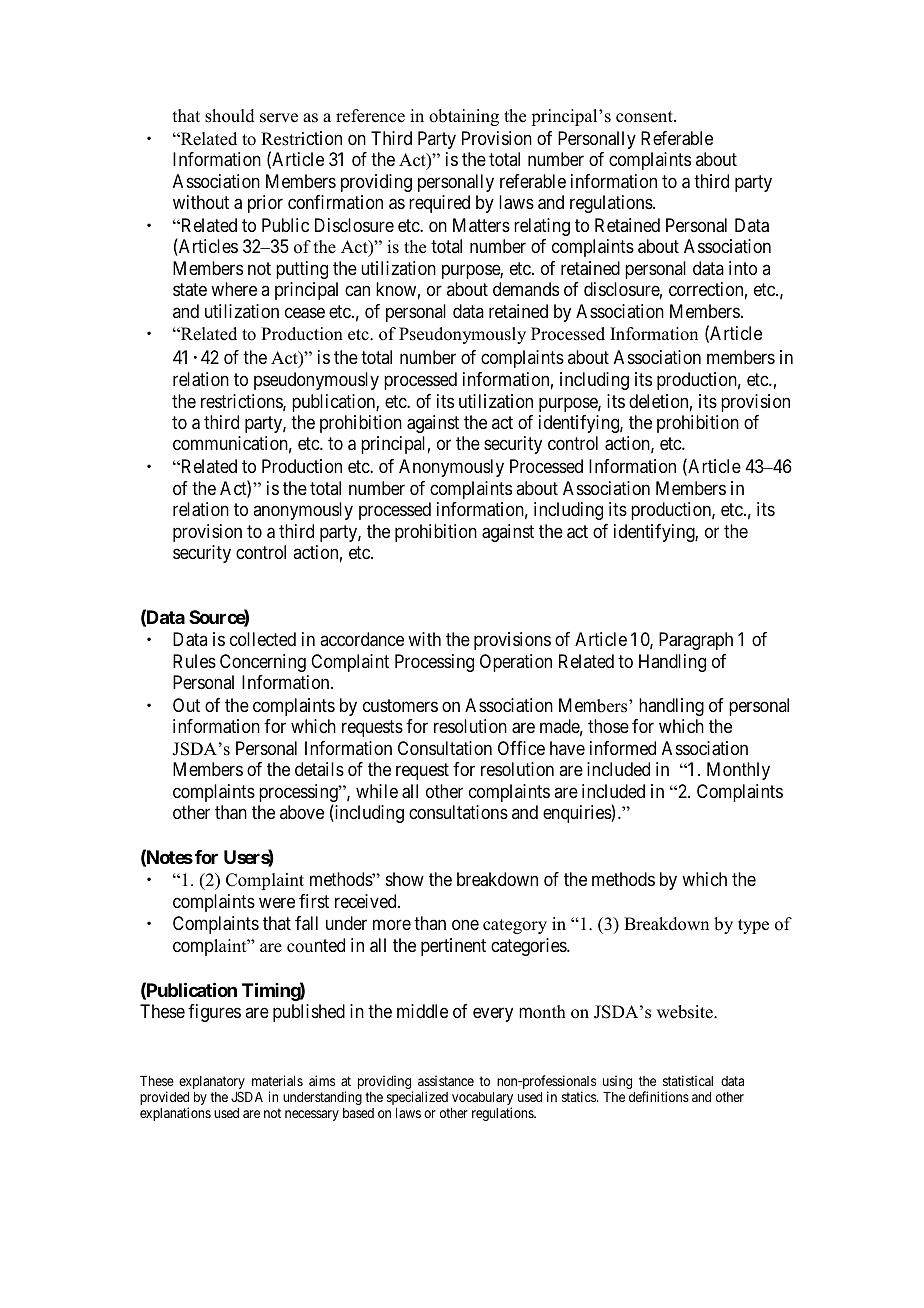  I want to click on statistical, so click(688, 1080).
